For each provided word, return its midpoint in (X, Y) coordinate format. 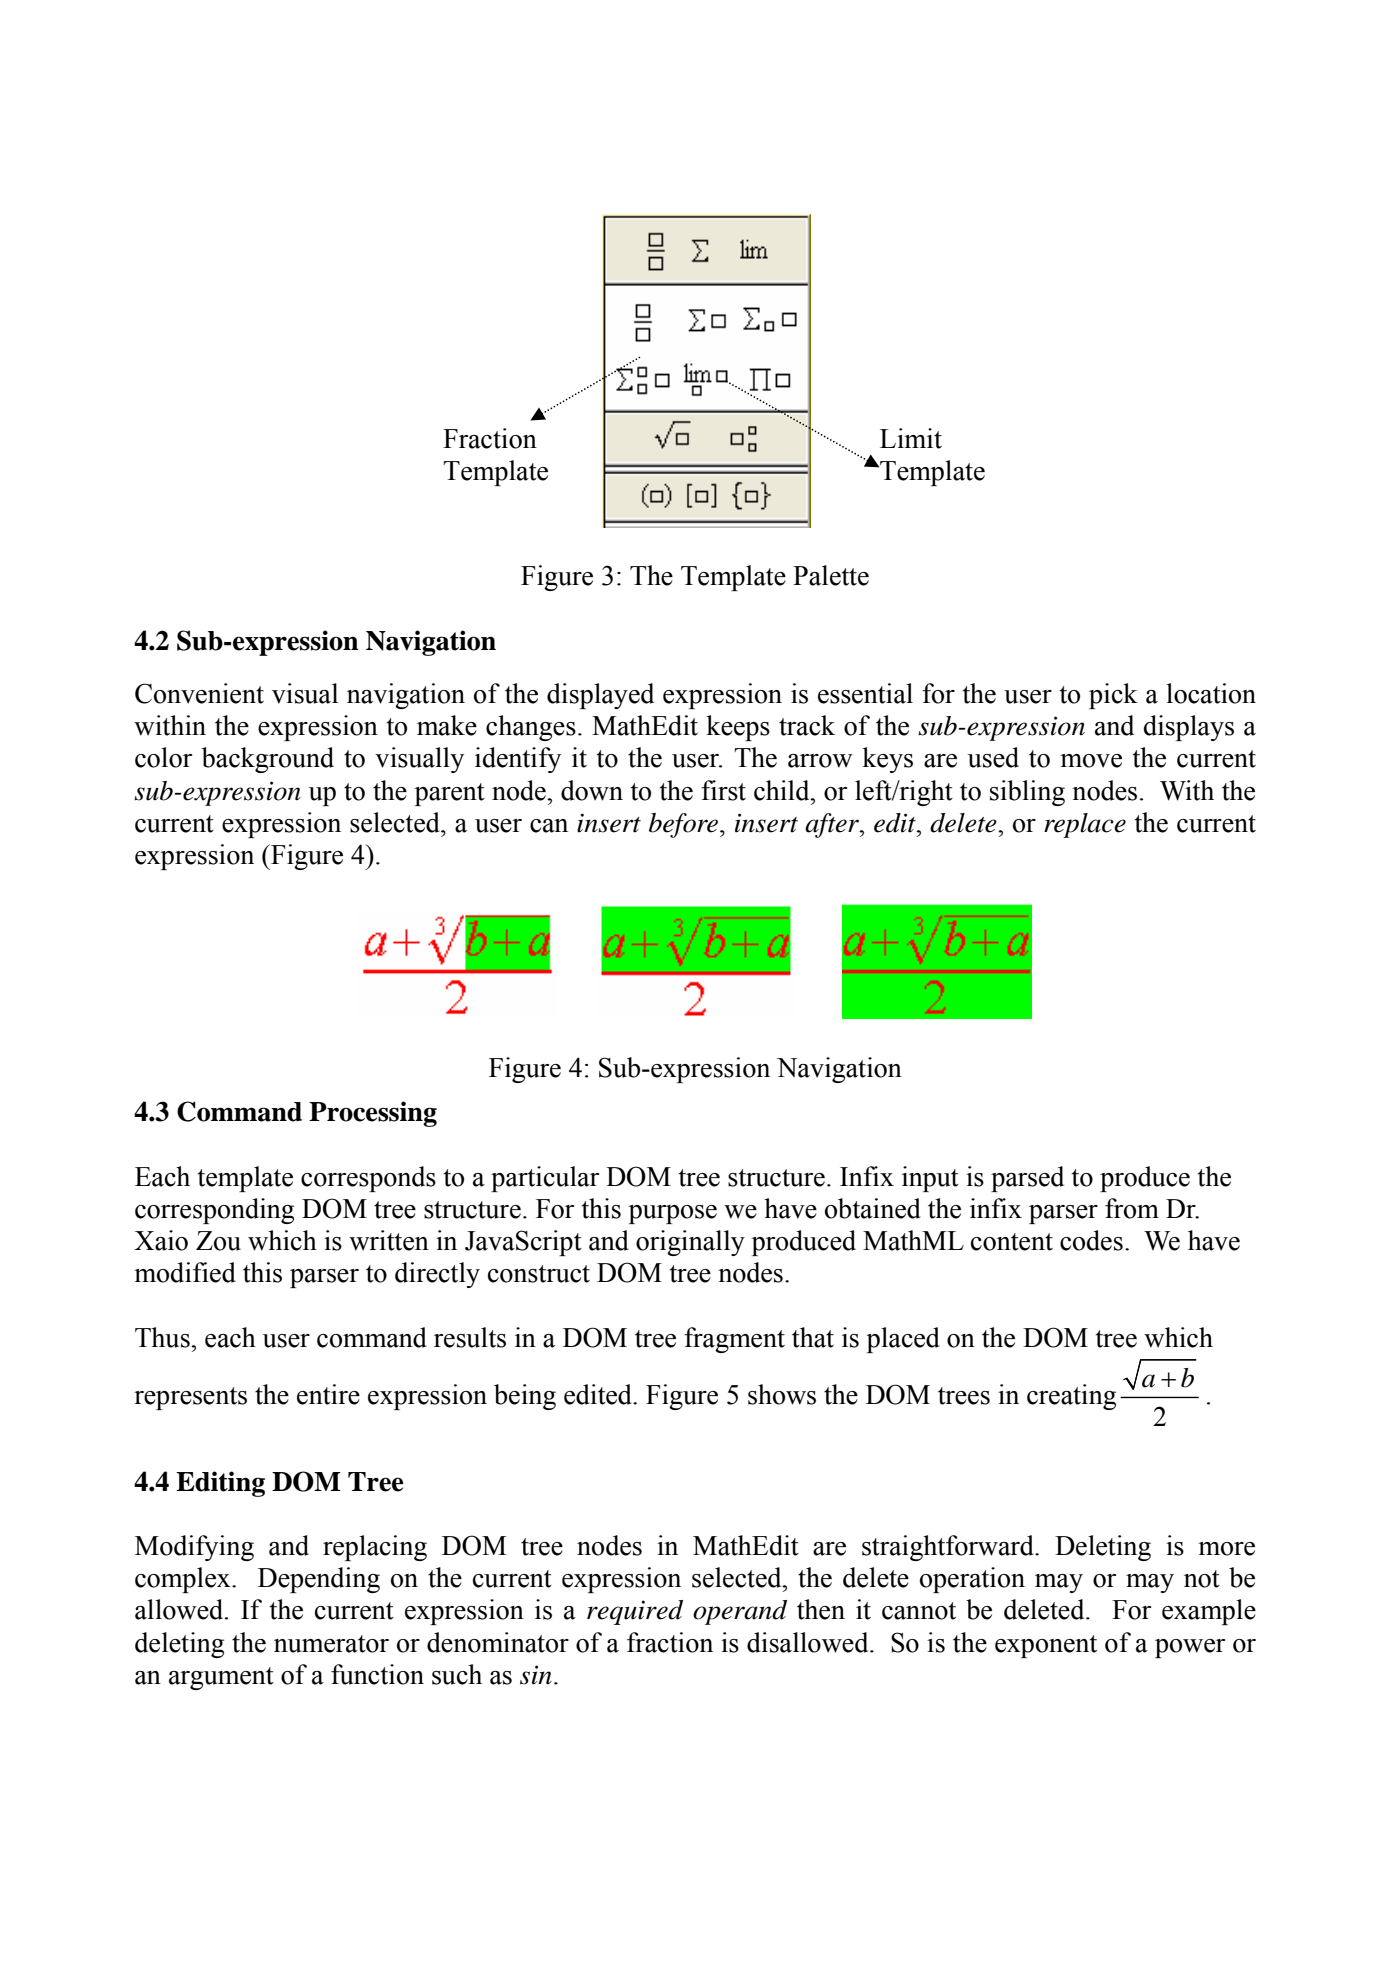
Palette (831, 575)
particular (545, 1179)
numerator (331, 1644)
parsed (1027, 1179)
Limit (911, 438)
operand (740, 1612)
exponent (1046, 1646)
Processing (373, 1114)
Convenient (199, 693)
